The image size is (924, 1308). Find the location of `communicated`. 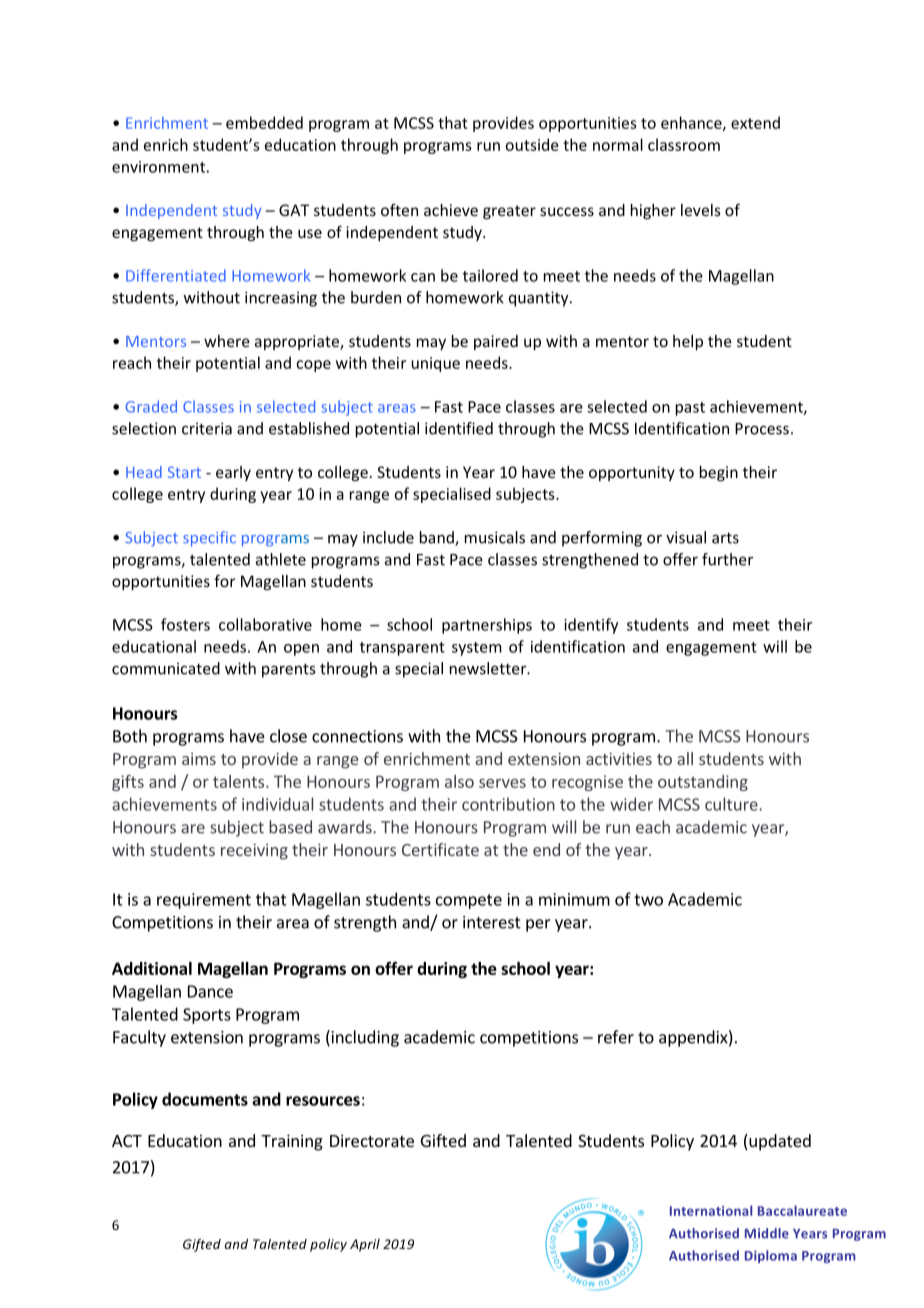

communicated is located at coordinates (166, 668).
